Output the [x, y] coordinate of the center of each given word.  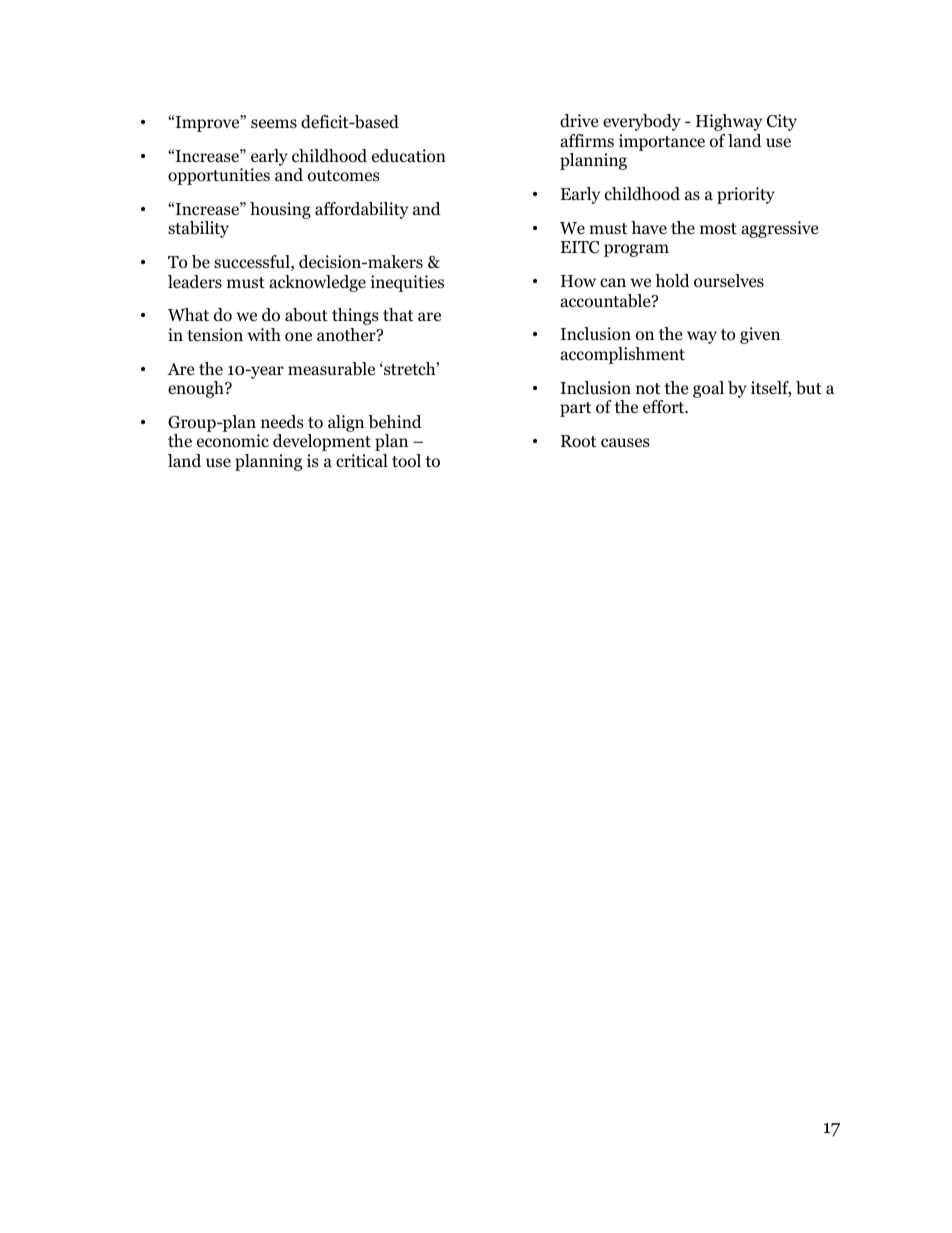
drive [579, 121]
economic [233, 441]
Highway [729, 122]
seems [274, 123]
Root [578, 441]
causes [625, 442]
